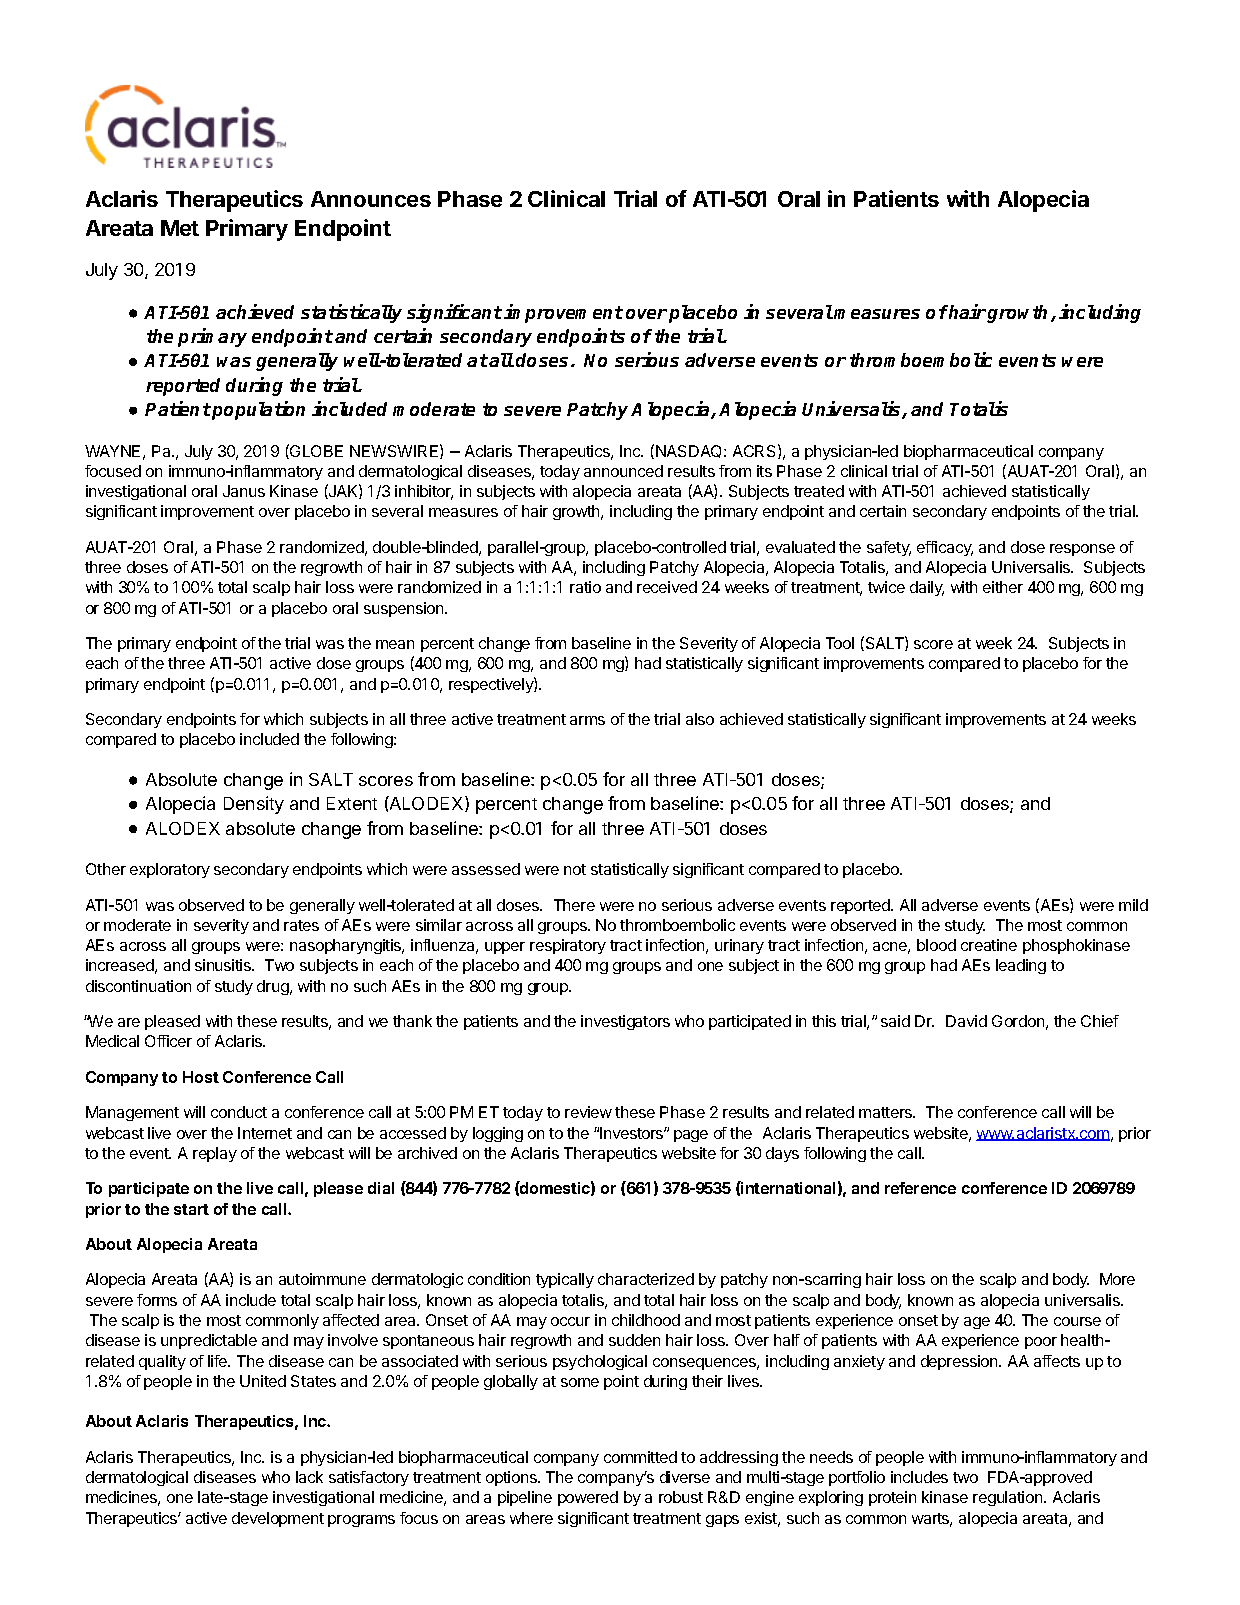 The height and width of the document is (1605, 1240). What do you see at coordinates (180, 228) in the document?
I see `Met` at bounding box center [180, 228].
